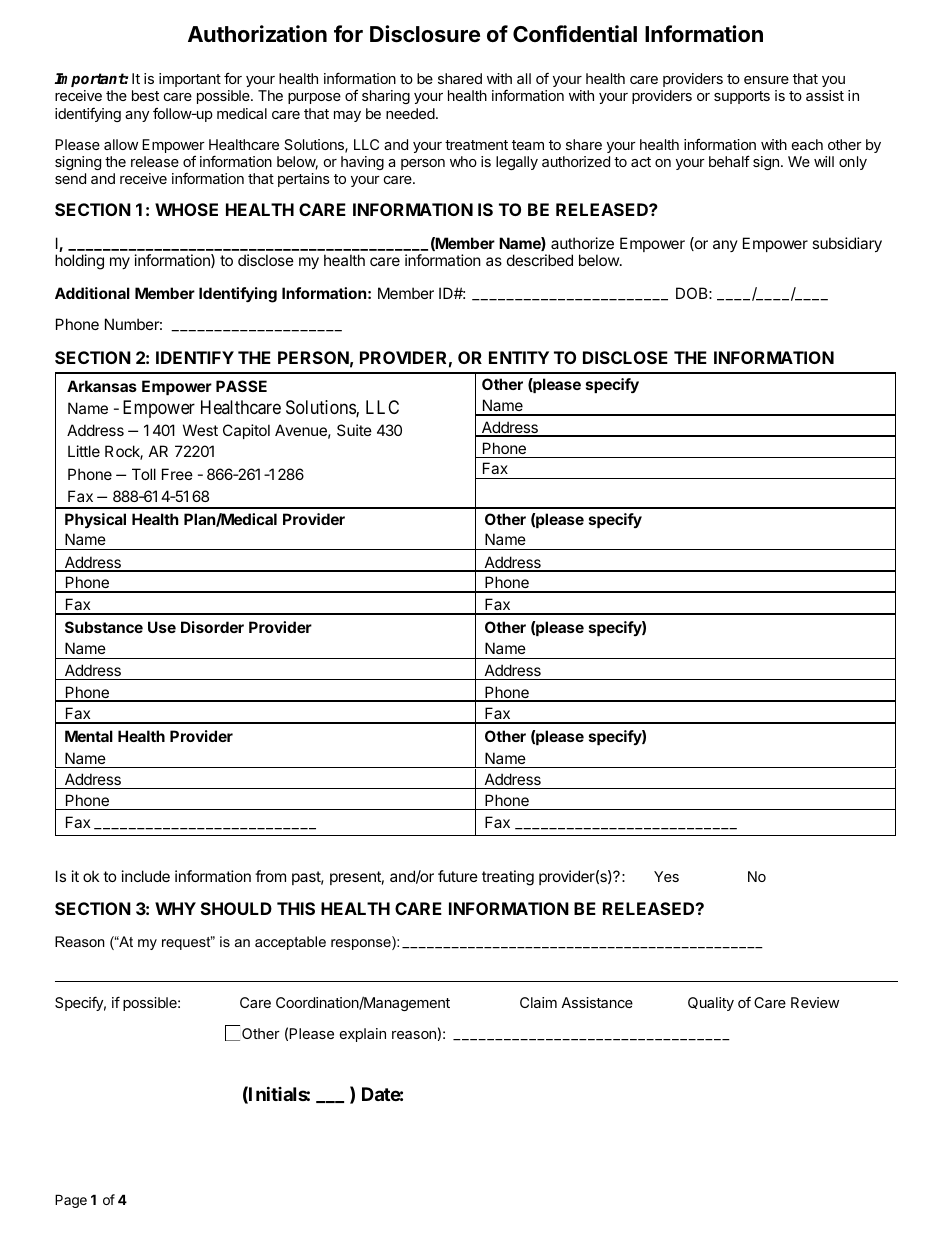 This document has width=952, height=1233. Describe the element at coordinates (458, 876) in the document. I see `future` at that location.
